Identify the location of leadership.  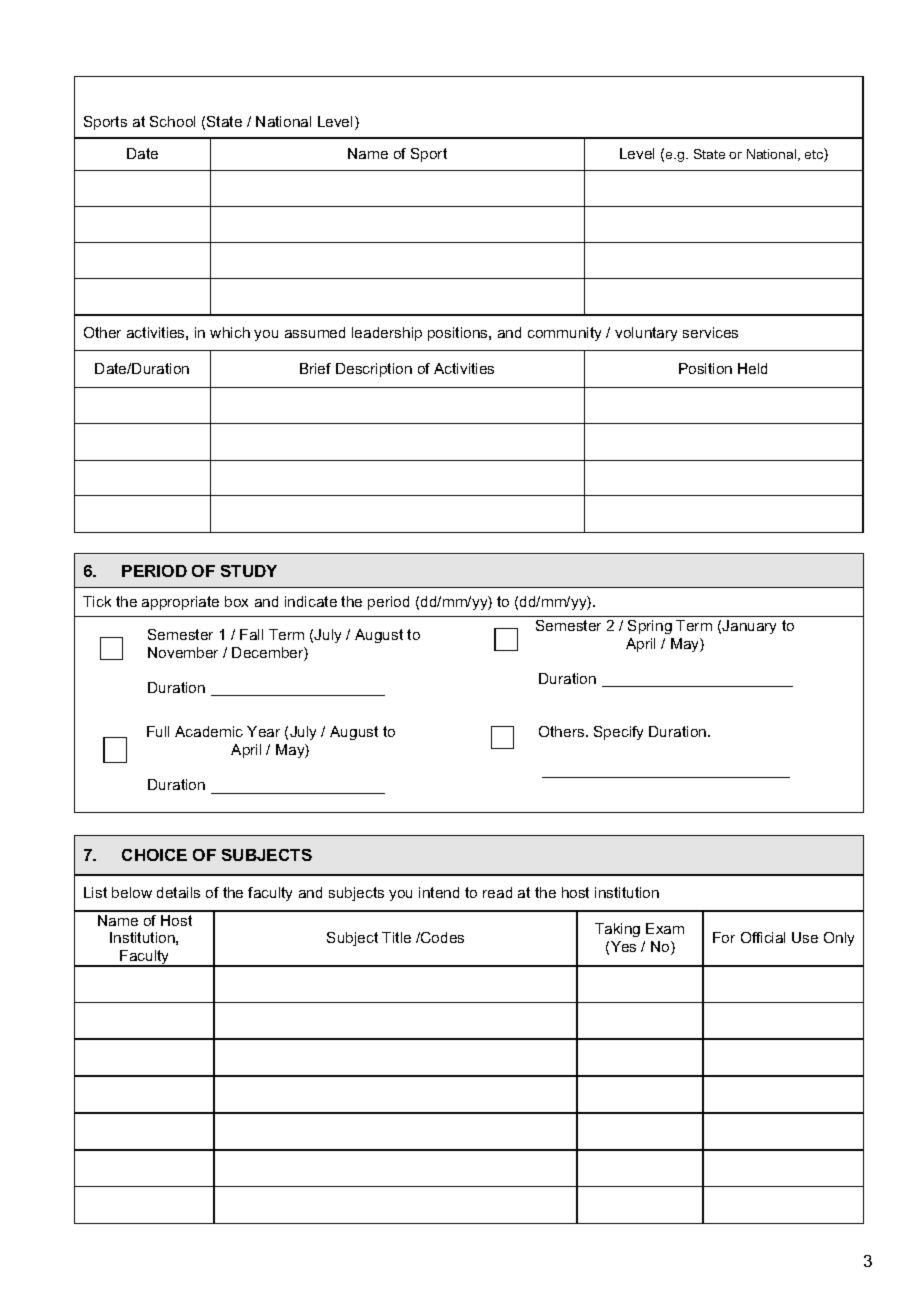
(387, 334).
